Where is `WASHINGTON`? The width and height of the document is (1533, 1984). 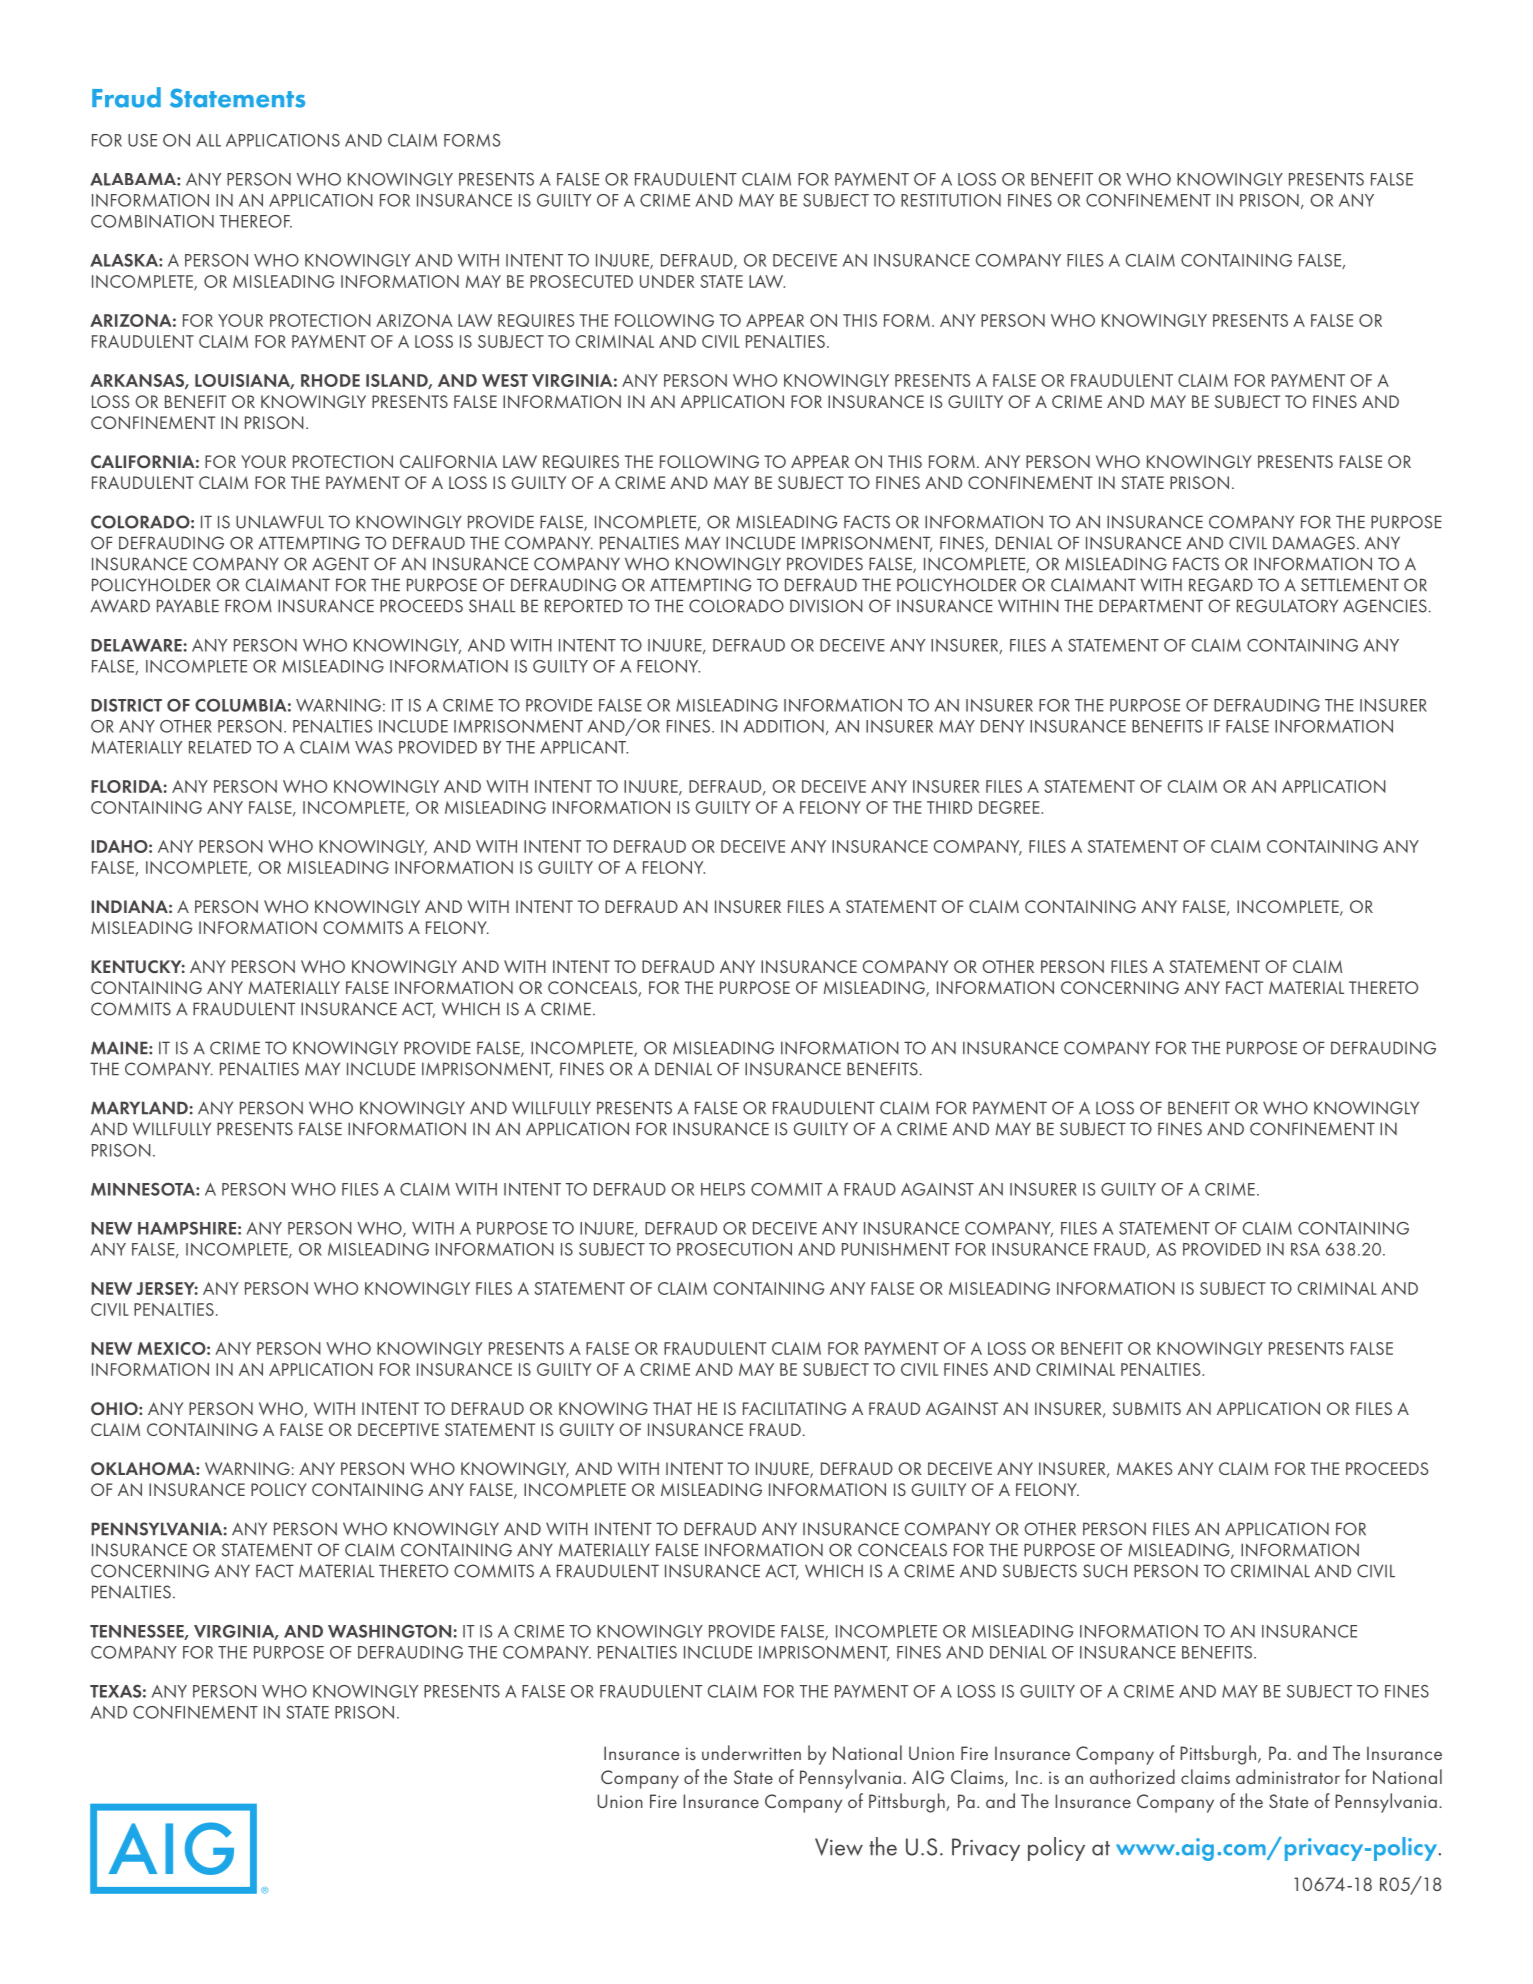
WASHINGTON is located at coordinates (389, 1631).
